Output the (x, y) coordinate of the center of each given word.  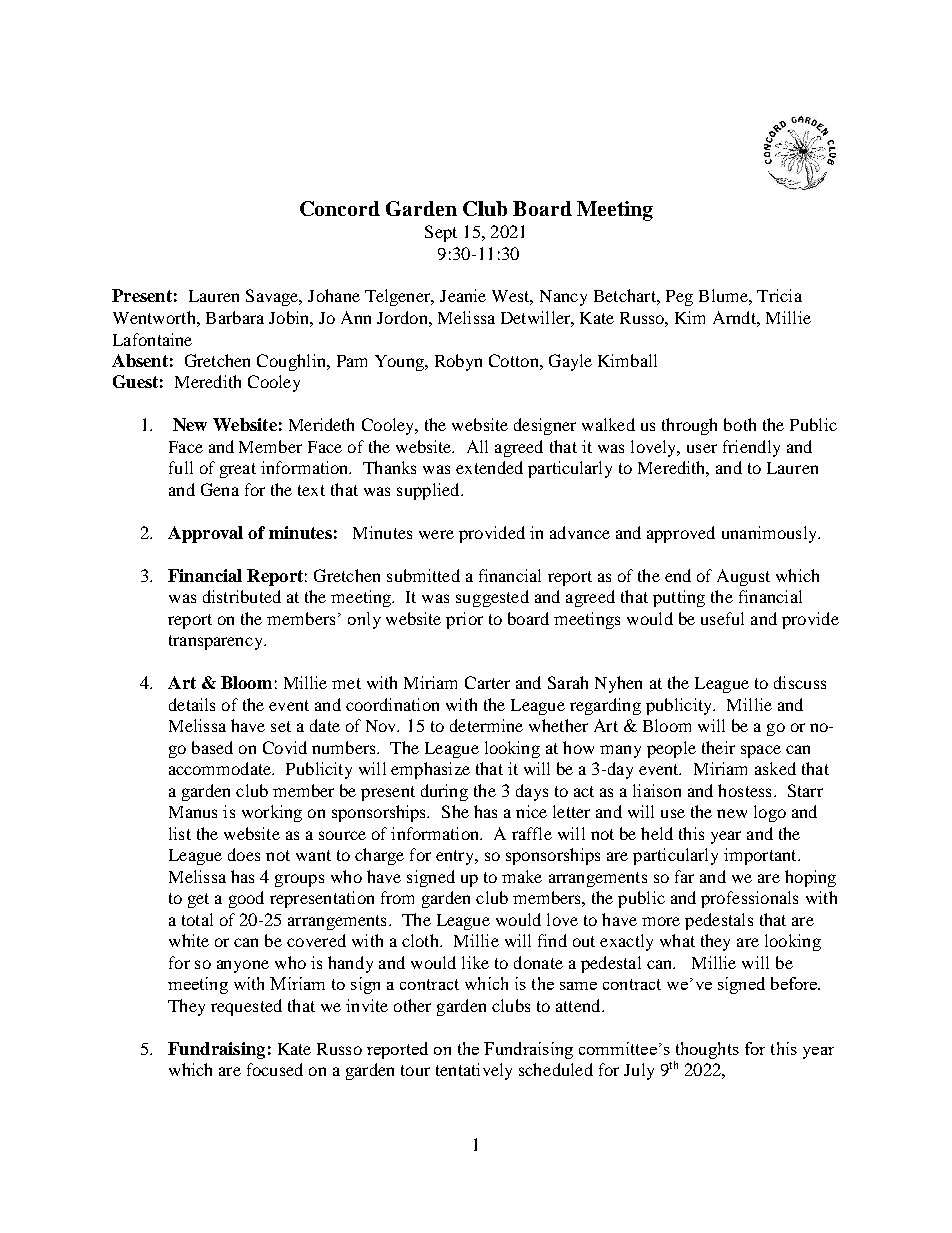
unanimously (770, 534)
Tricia (779, 295)
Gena (220, 489)
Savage (273, 297)
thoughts (707, 1050)
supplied (429, 491)
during (444, 792)
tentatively (474, 1071)
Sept (441, 233)
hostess (744, 790)
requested (246, 1007)
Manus (193, 812)
